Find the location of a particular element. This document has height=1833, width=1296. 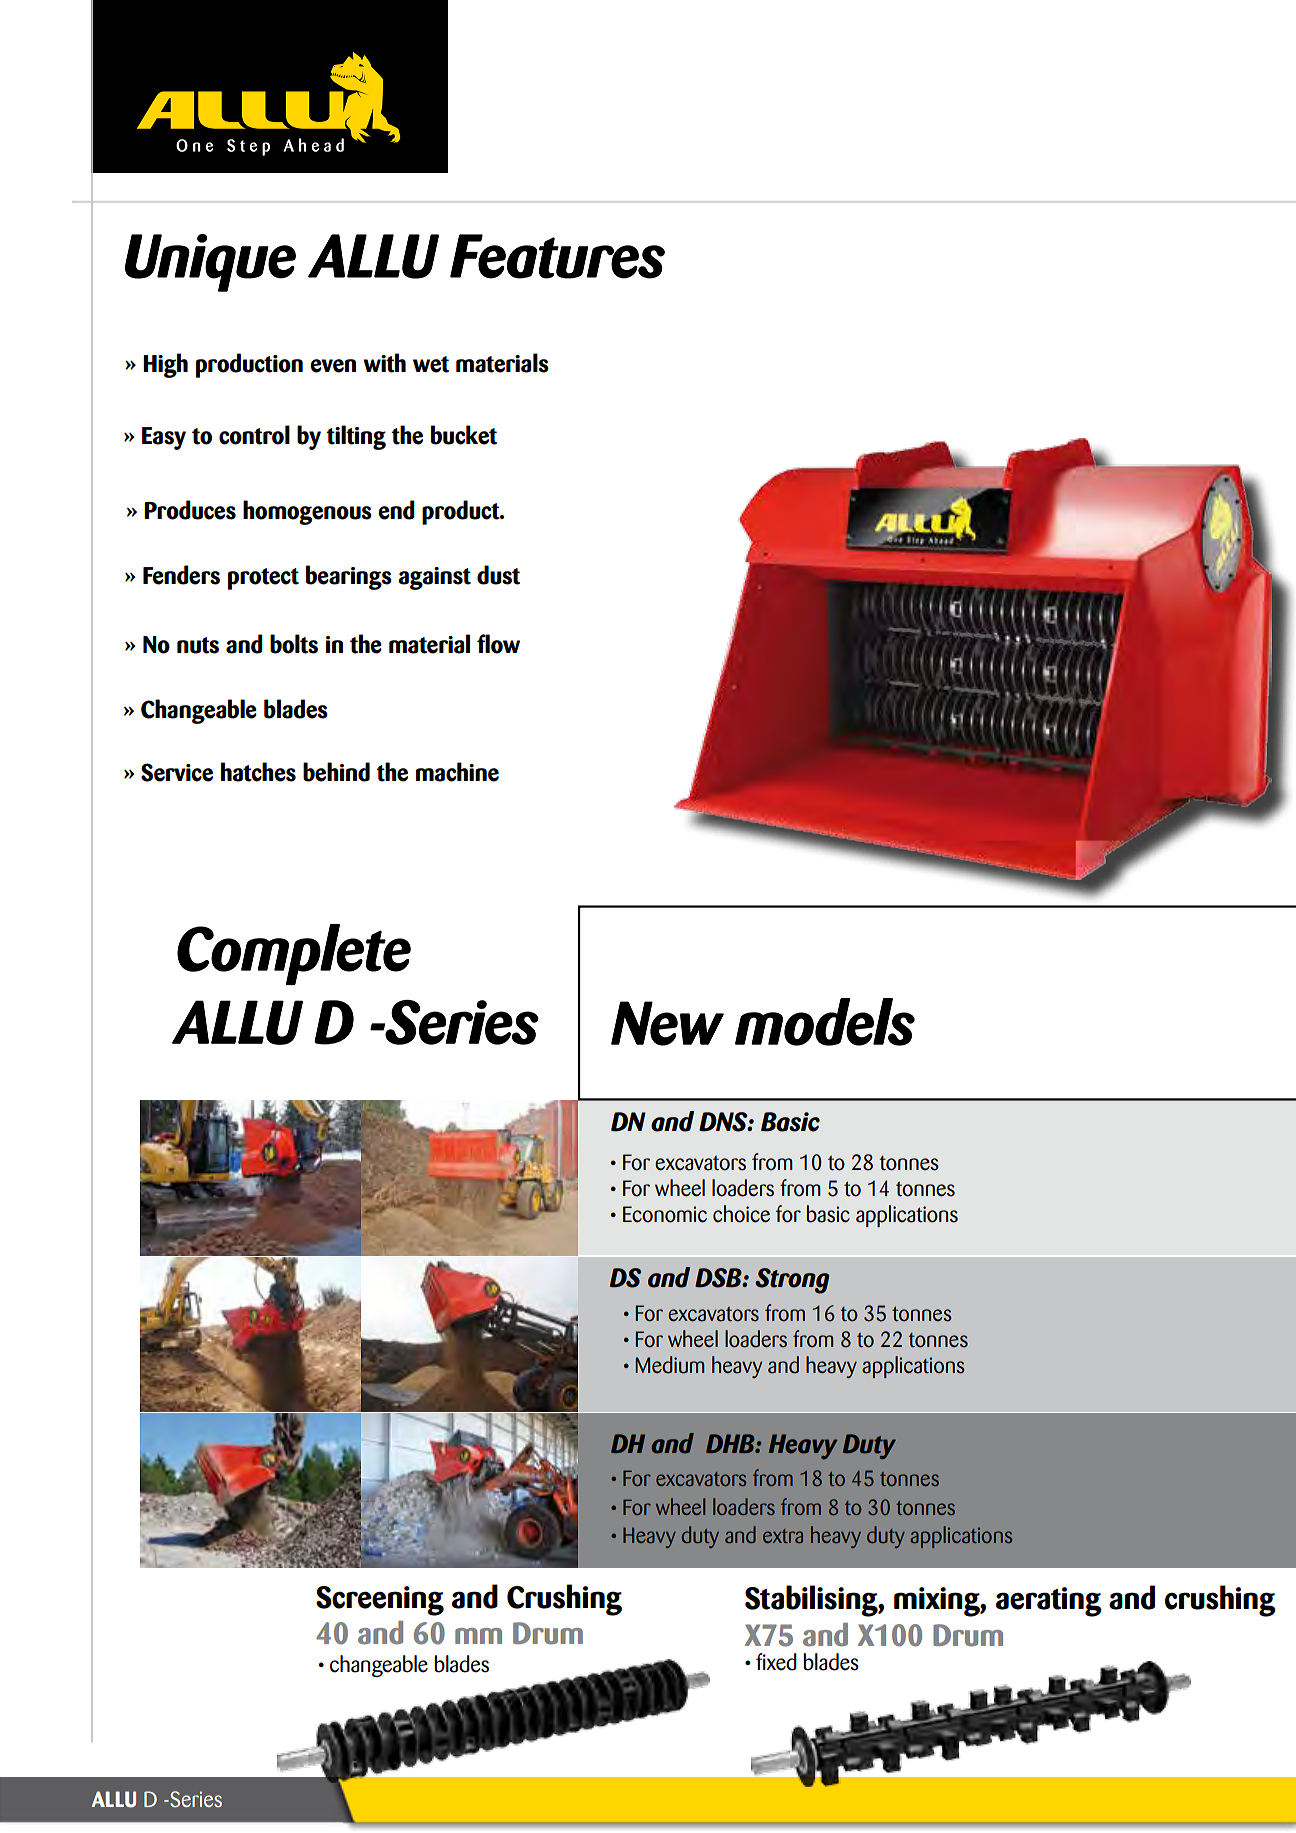

Medium is located at coordinates (670, 1365).
